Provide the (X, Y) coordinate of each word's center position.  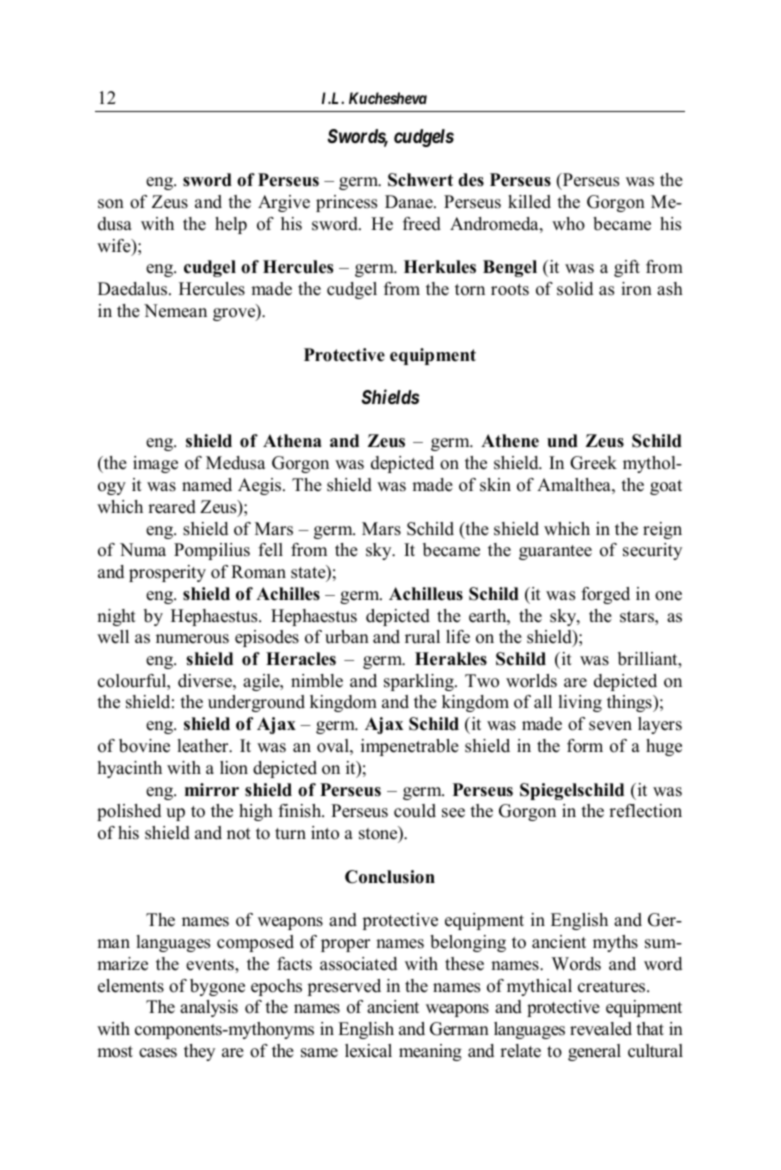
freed (422, 224)
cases (158, 1053)
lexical (368, 1051)
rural (422, 637)
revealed (601, 1029)
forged (605, 595)
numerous (192, 639)
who (568, 224)
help (231, 225)
